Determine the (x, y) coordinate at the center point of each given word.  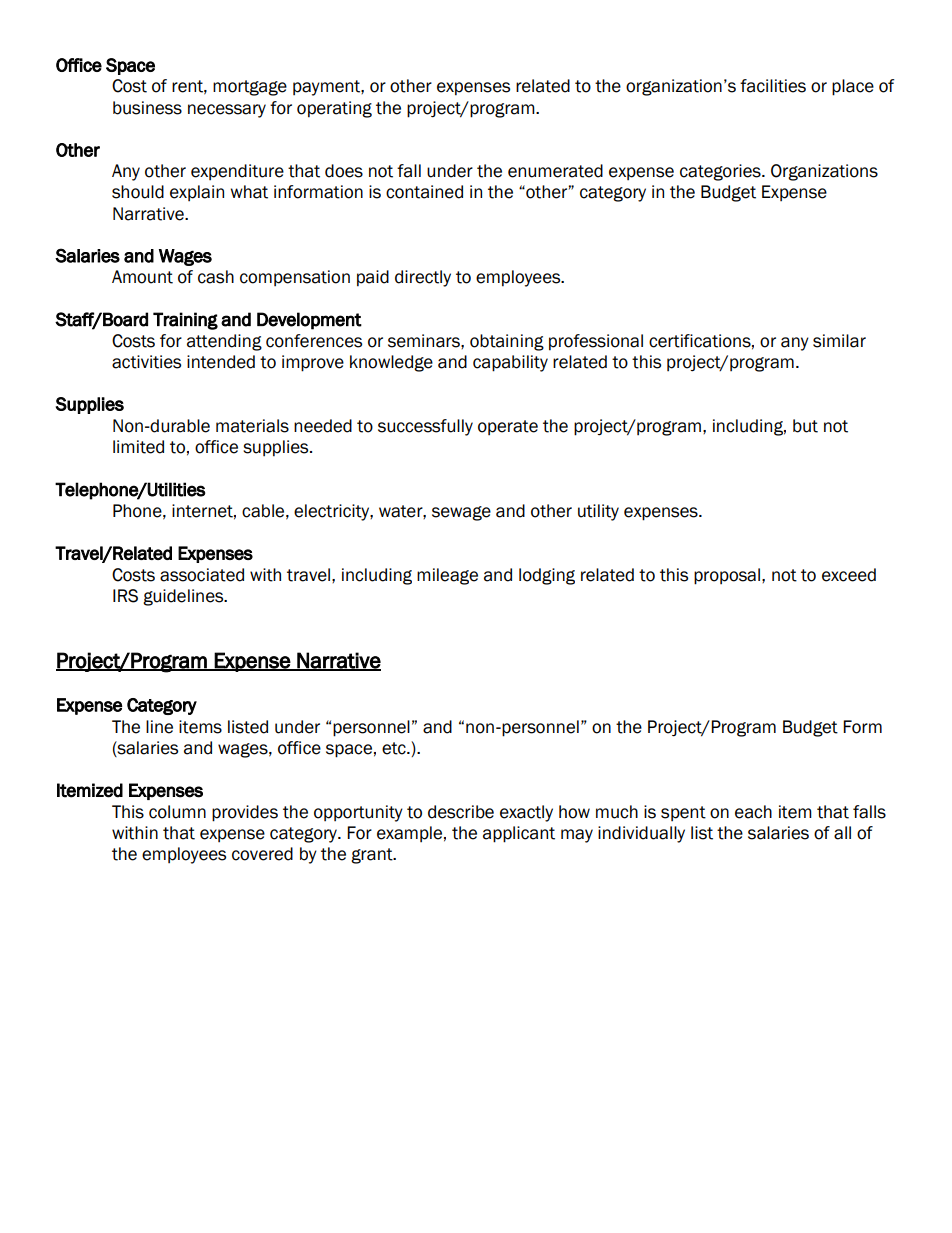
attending (224, 342)
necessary (227, 111)
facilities (773, 86)
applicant (519, 834)
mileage (447, 576)
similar (839, 341)
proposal (728, 576)
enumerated (555, 171)
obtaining (507, 342)
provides (245, 813)
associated (202, 575)
